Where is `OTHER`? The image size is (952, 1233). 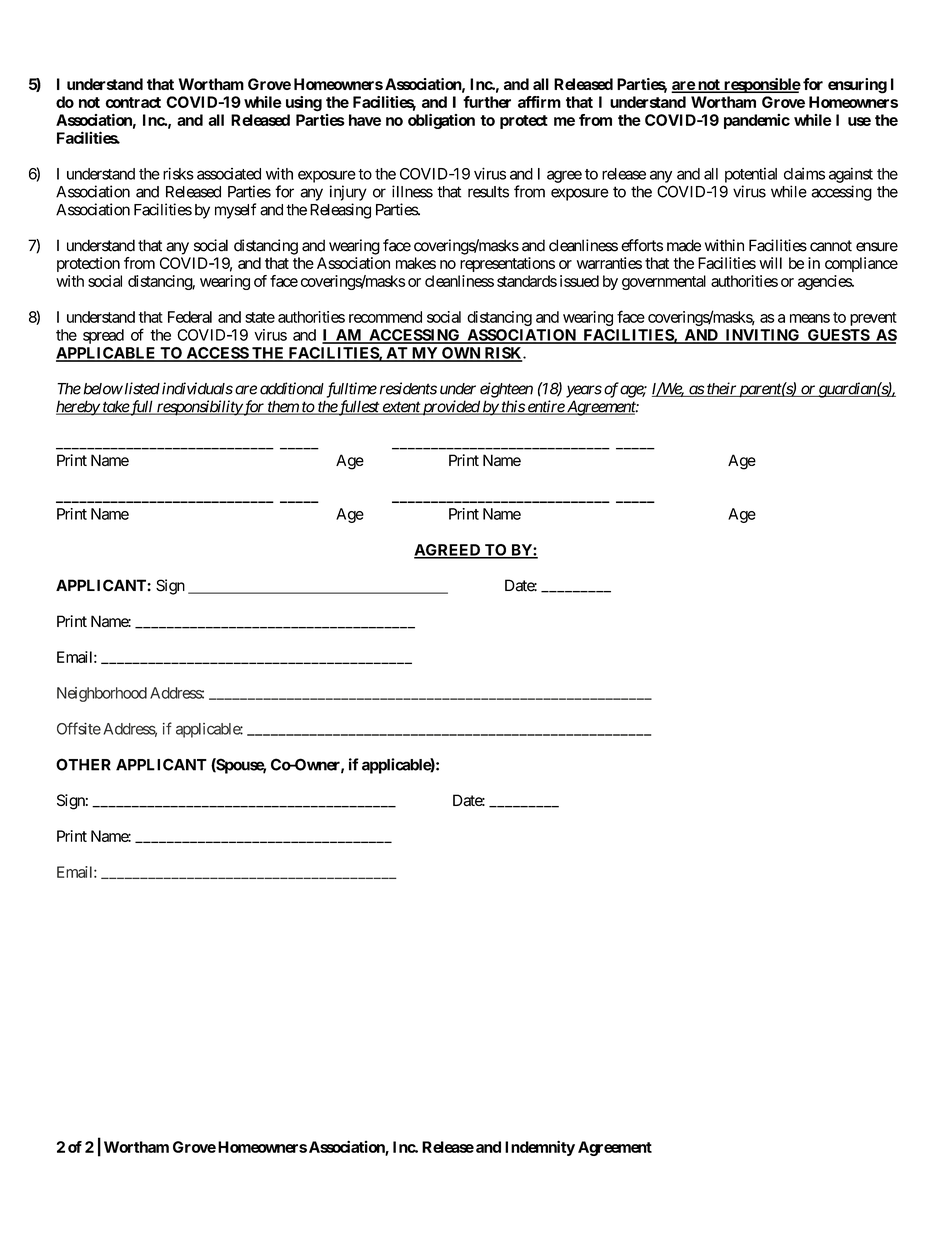
OTHER is located at coordinates (83, 764).
